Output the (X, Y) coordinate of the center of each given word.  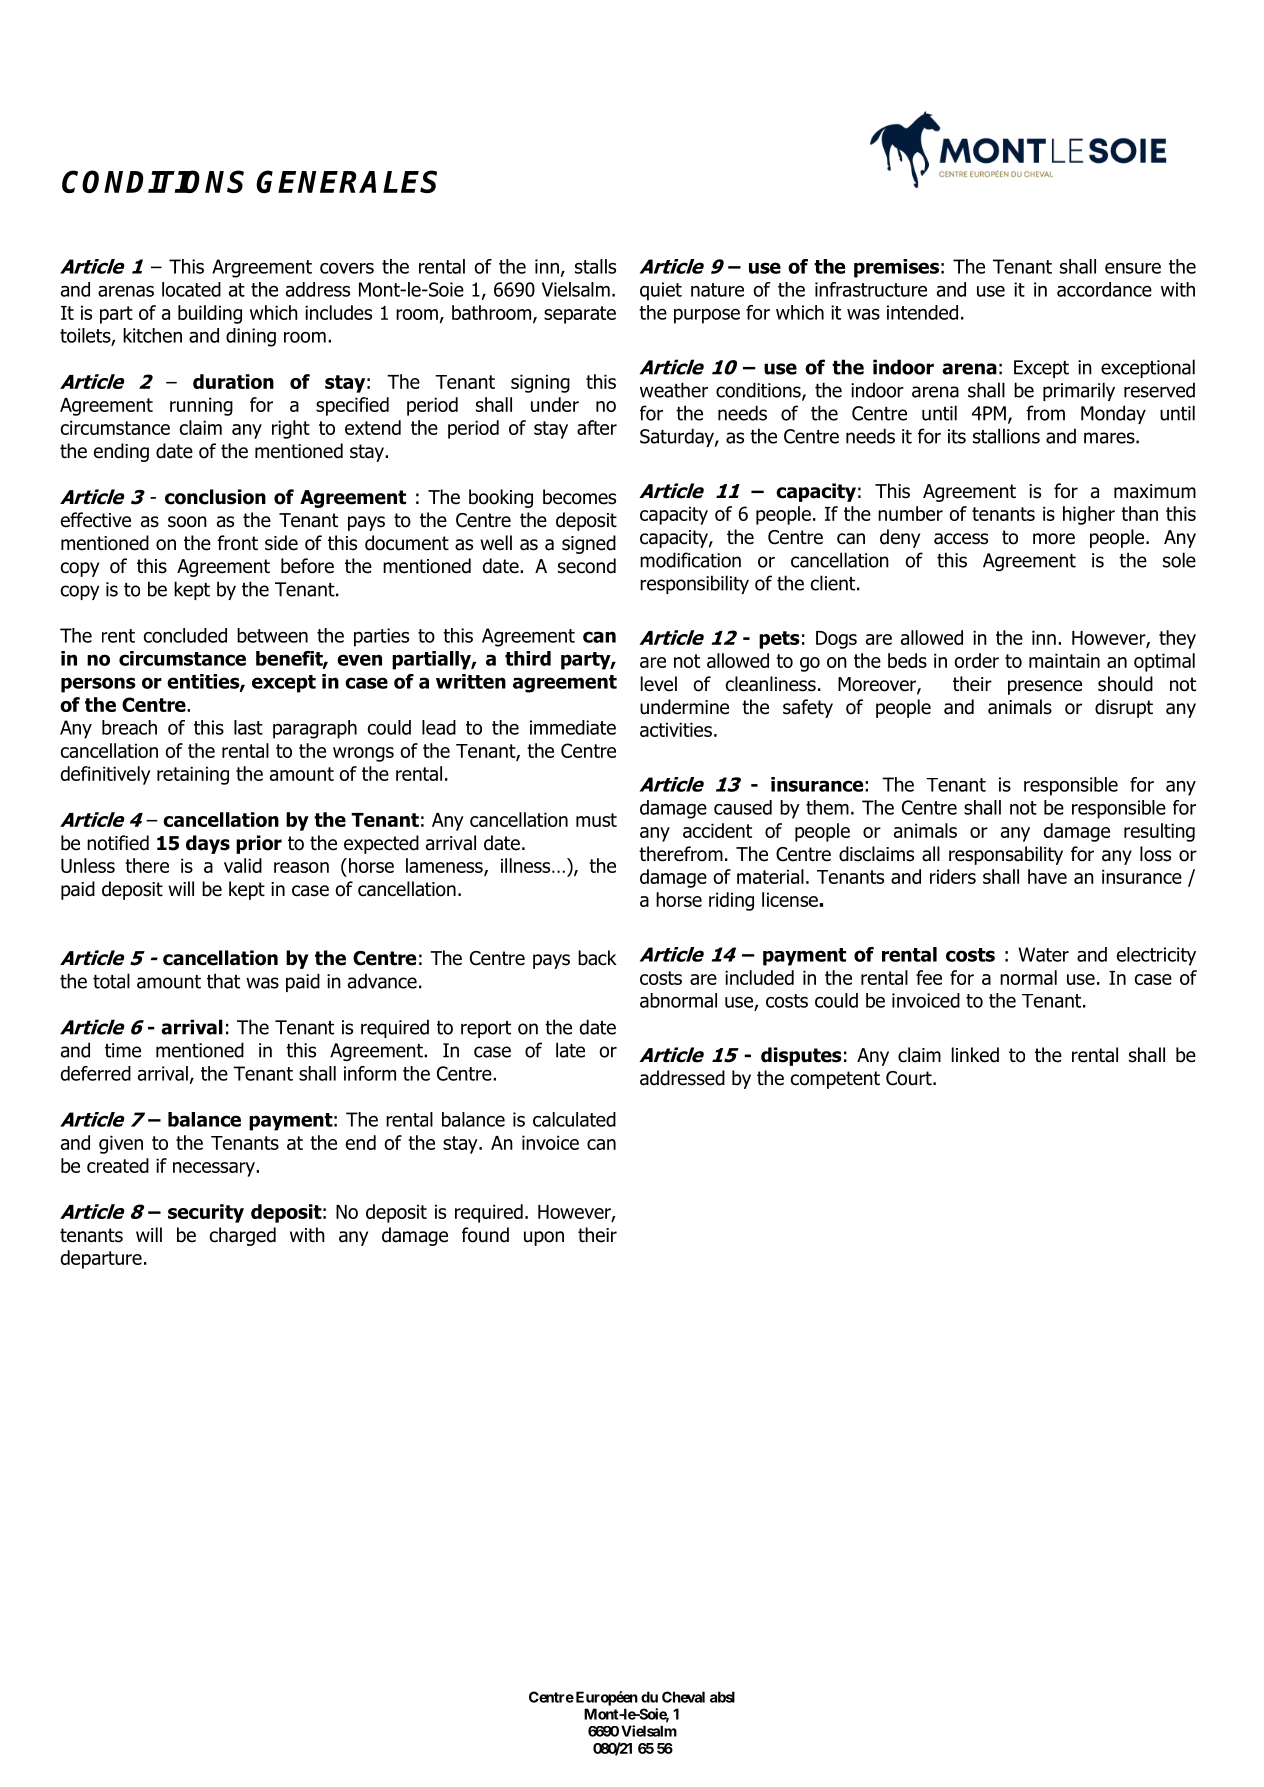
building (210, 314)
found (485, 1235)
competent (835, 1080)
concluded (185, 635)
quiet (661, 291)
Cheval (683, 1697)
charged (243, 1236)
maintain (1064, 660)
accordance (1104, 289)
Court (910, 1078)
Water (1043, 954)
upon (544, 1238)
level (659, 684)
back (597, 958)
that (223, 981)
